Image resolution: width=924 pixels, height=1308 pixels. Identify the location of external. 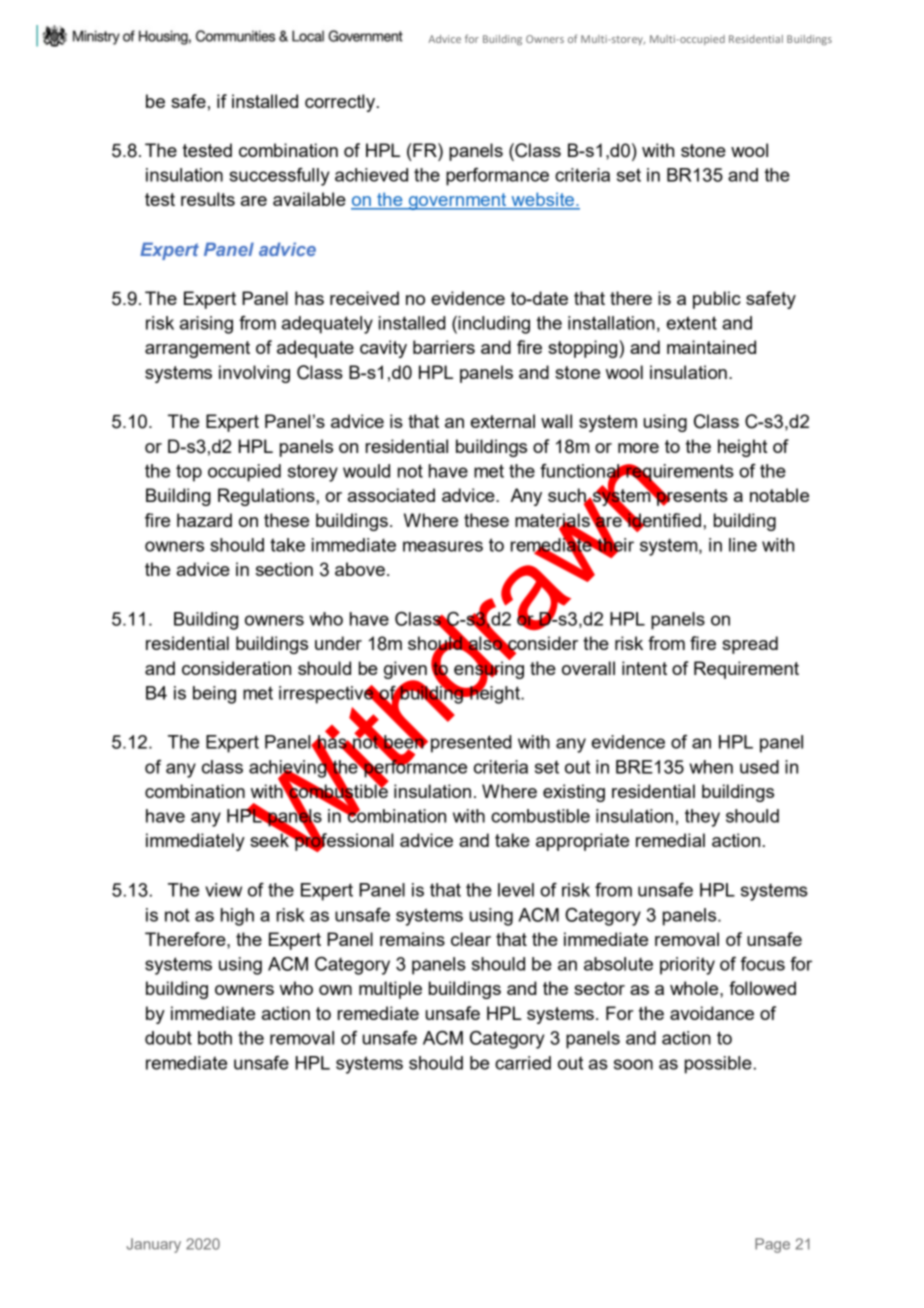
(503, 421).
